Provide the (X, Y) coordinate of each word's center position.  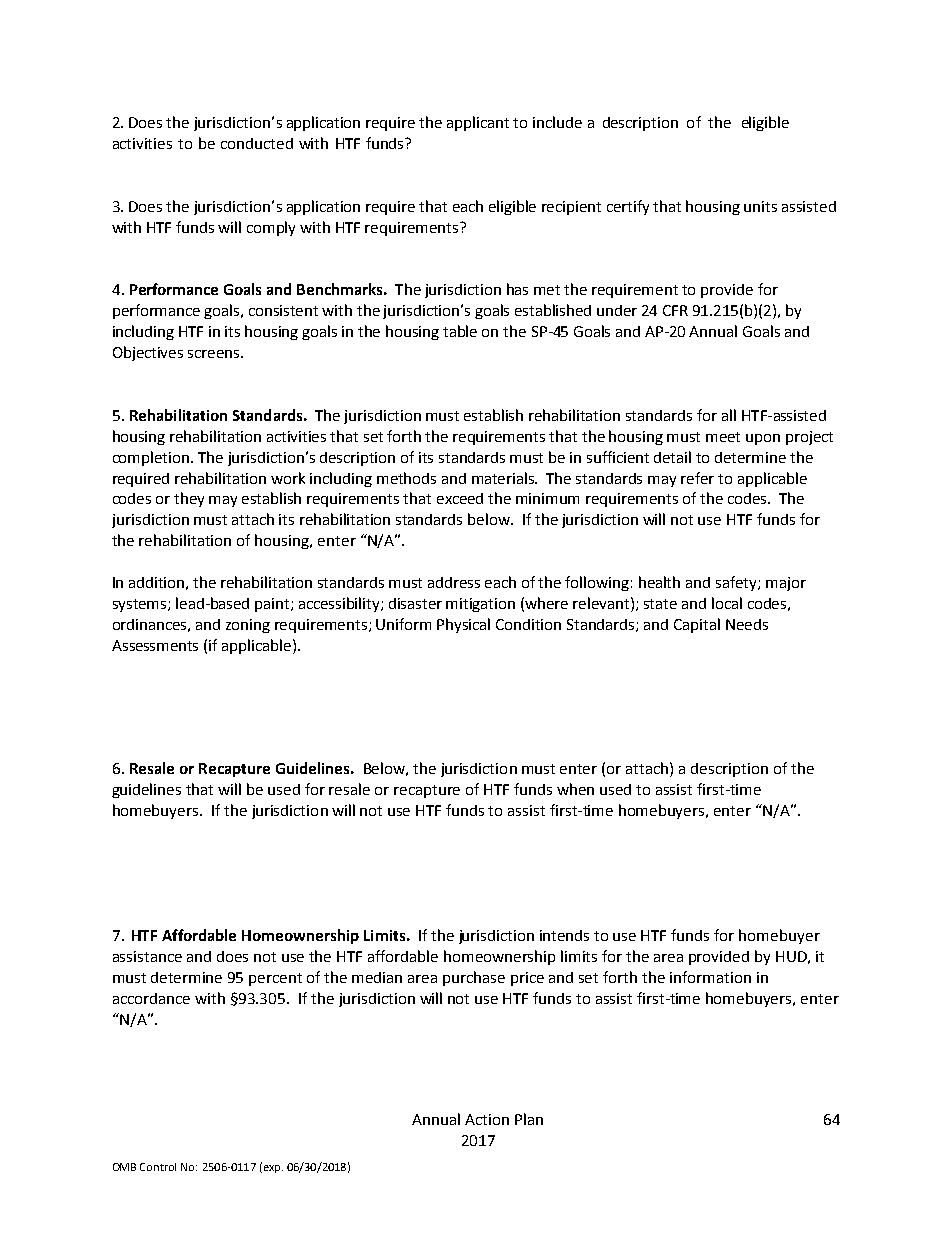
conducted (257, 143)
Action (487, 1119)
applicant (478, 123)
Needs (747, 624)
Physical (463, 625)
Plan (529, 1119)
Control (158, 1167)
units (760, 206)
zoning (248, 626)
